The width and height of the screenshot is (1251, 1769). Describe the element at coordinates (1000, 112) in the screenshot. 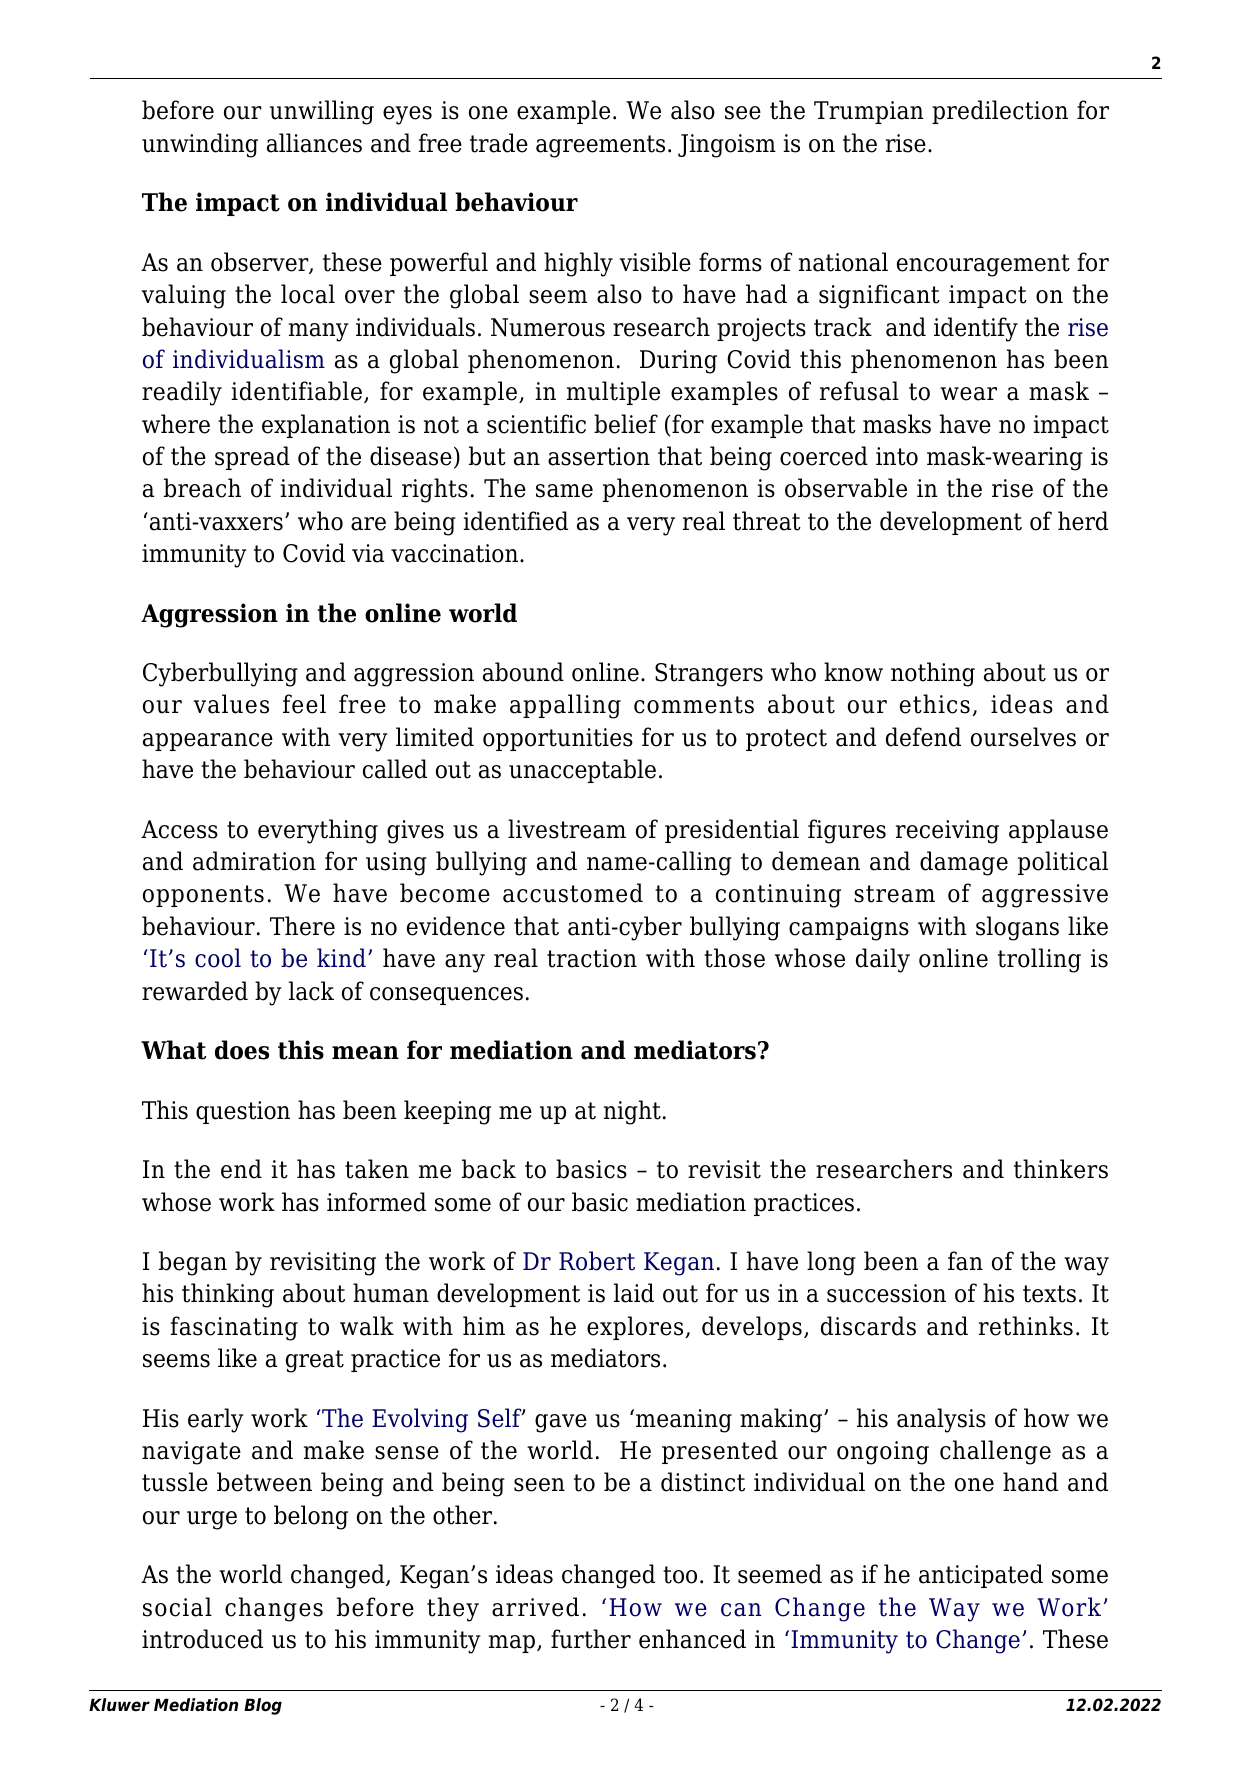

I see `predilection` at that location.
